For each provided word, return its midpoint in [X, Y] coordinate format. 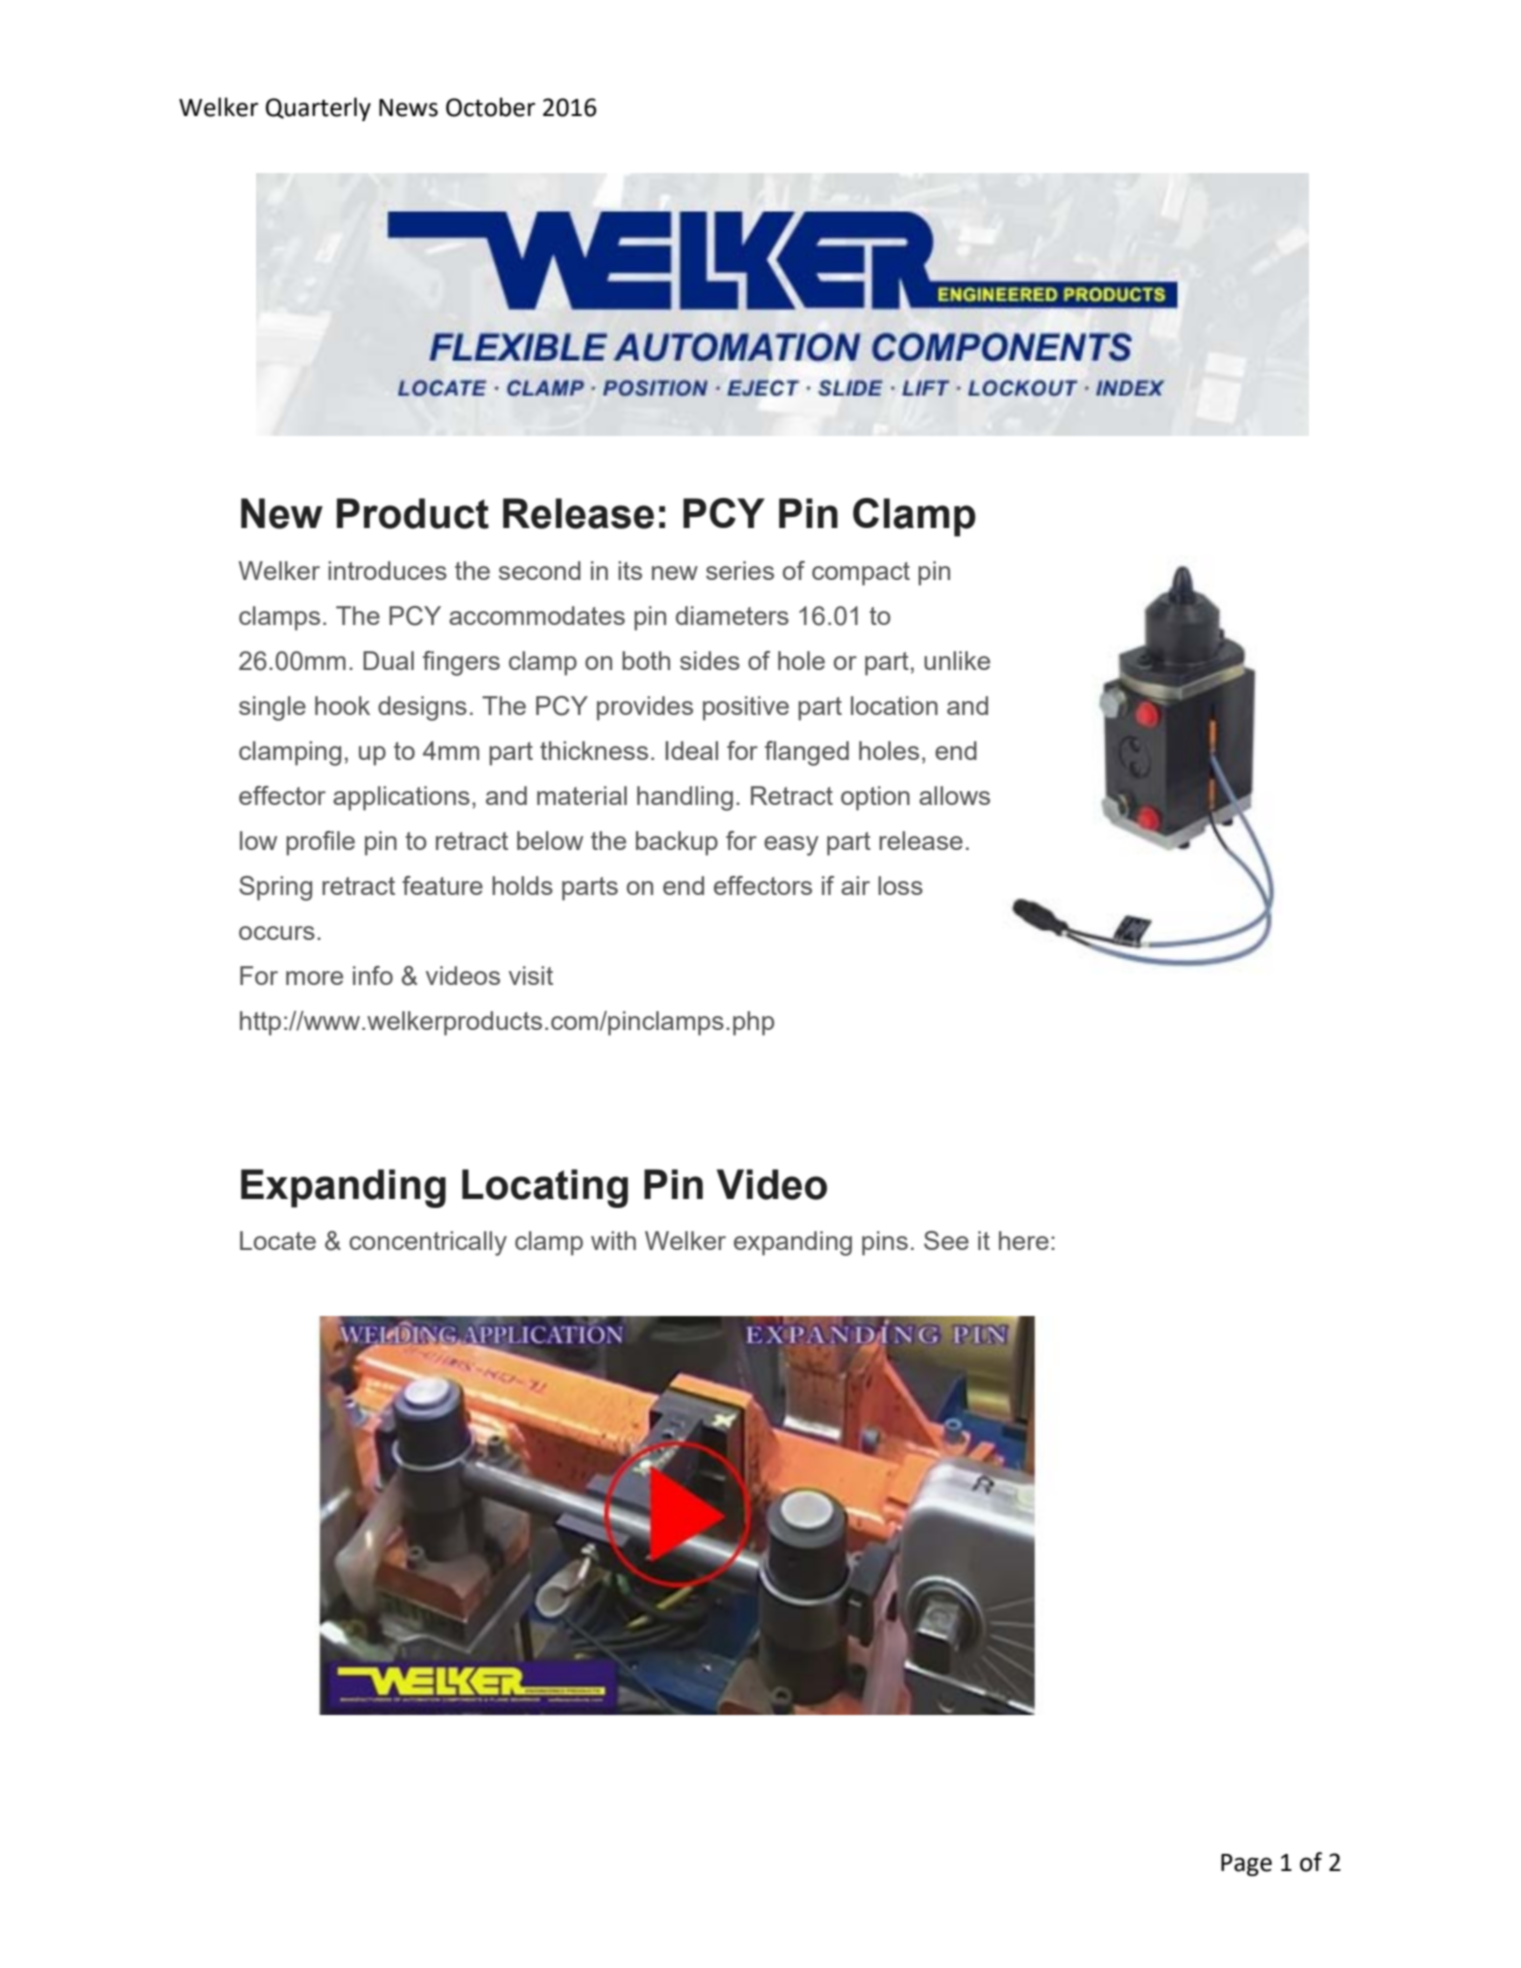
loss [900, 885]
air [855, 885]
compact [861, 574]
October [490, 107]
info [373, 975]
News [408, 108]
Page [1246, 1865]
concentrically [428, 1243]
